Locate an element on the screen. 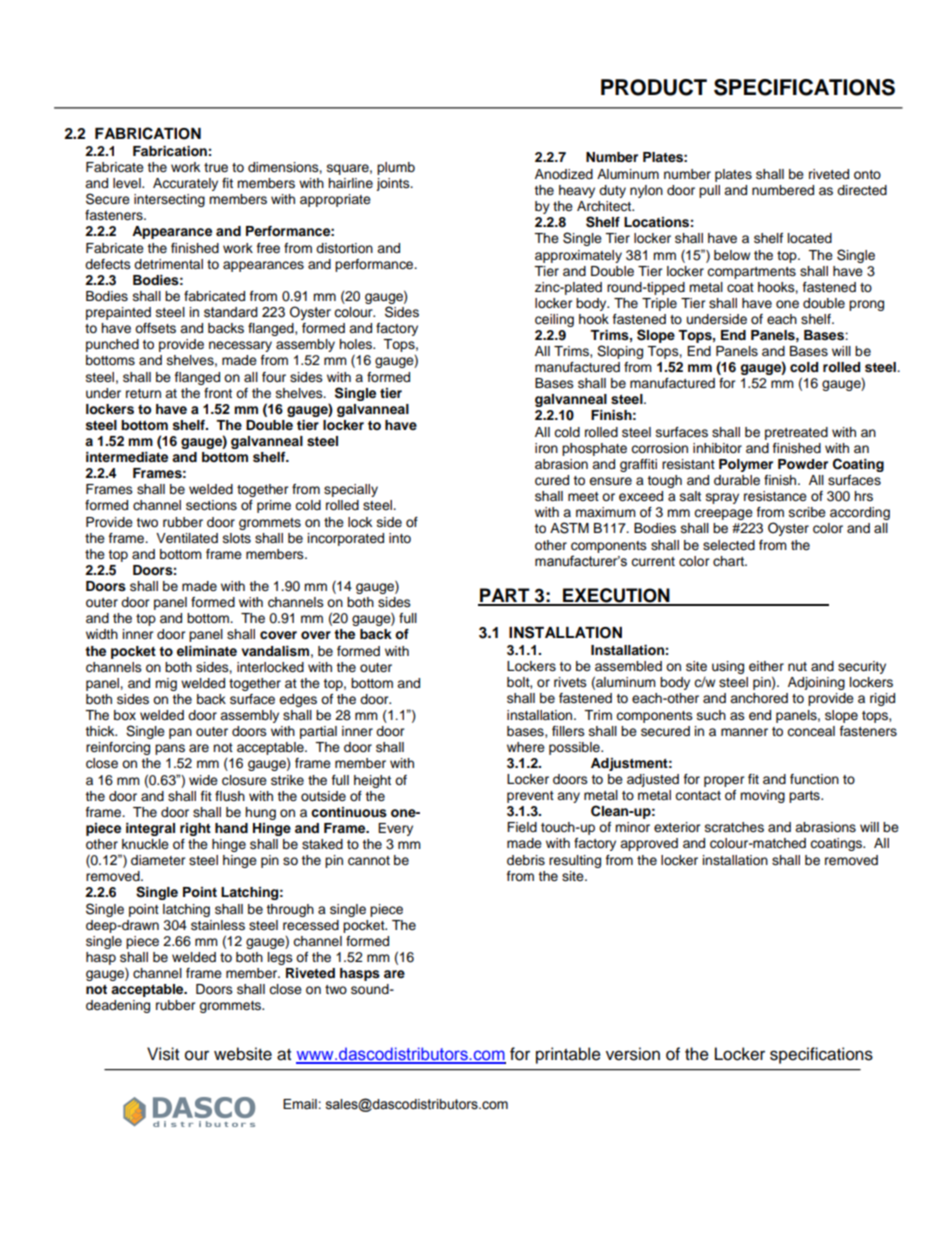  onto is located at coordinates (867, 174).
